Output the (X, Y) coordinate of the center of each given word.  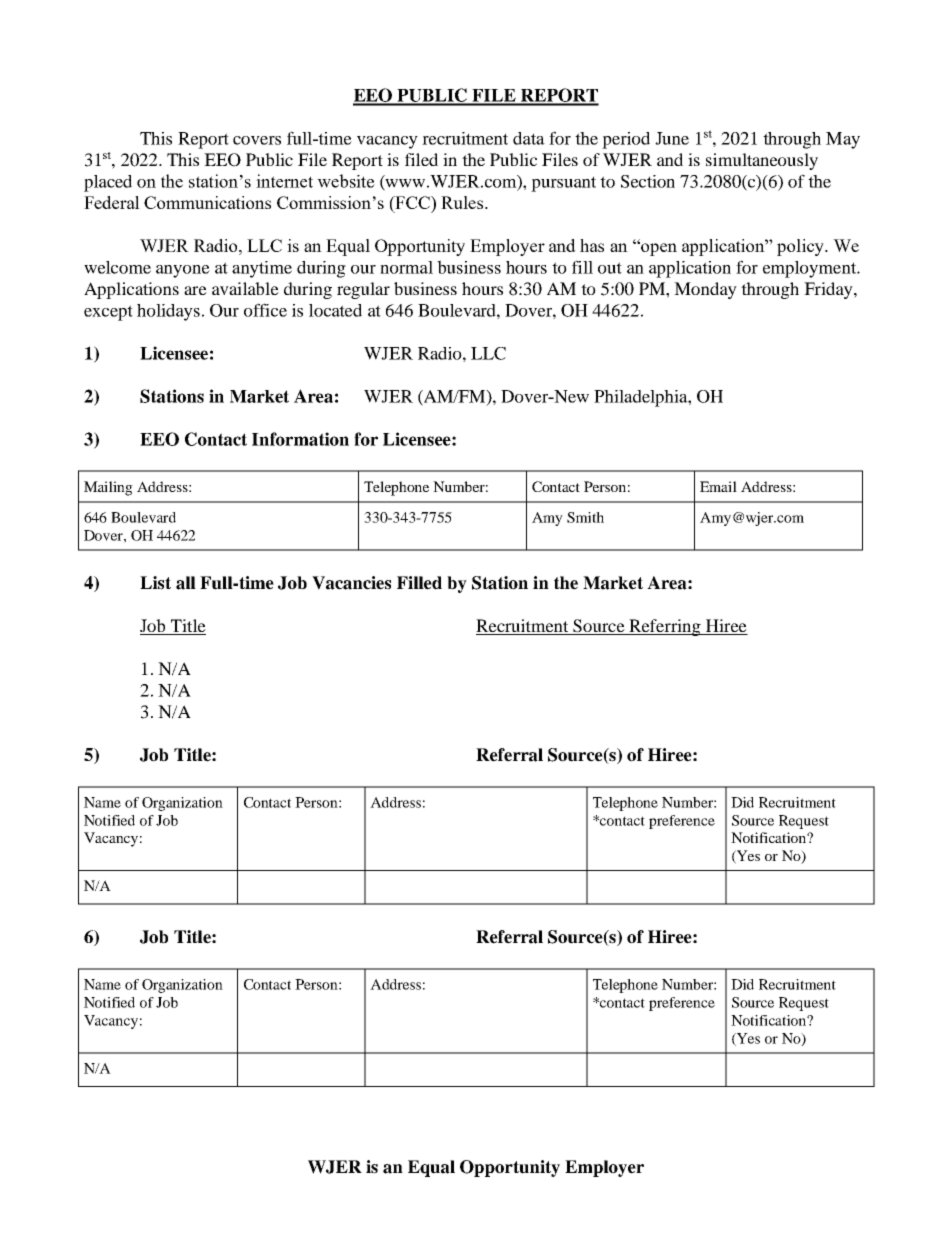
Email (718, 486)
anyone (183, 271)
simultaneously (762, 161)
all (186, 583)
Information (300, 439)
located (335, 310)
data (529, 138)
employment (810, 269)
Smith (585, 517)
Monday (705, 290)
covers (257, 140)
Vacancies (351, 583)
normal (406, 267)
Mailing (108, 488)
